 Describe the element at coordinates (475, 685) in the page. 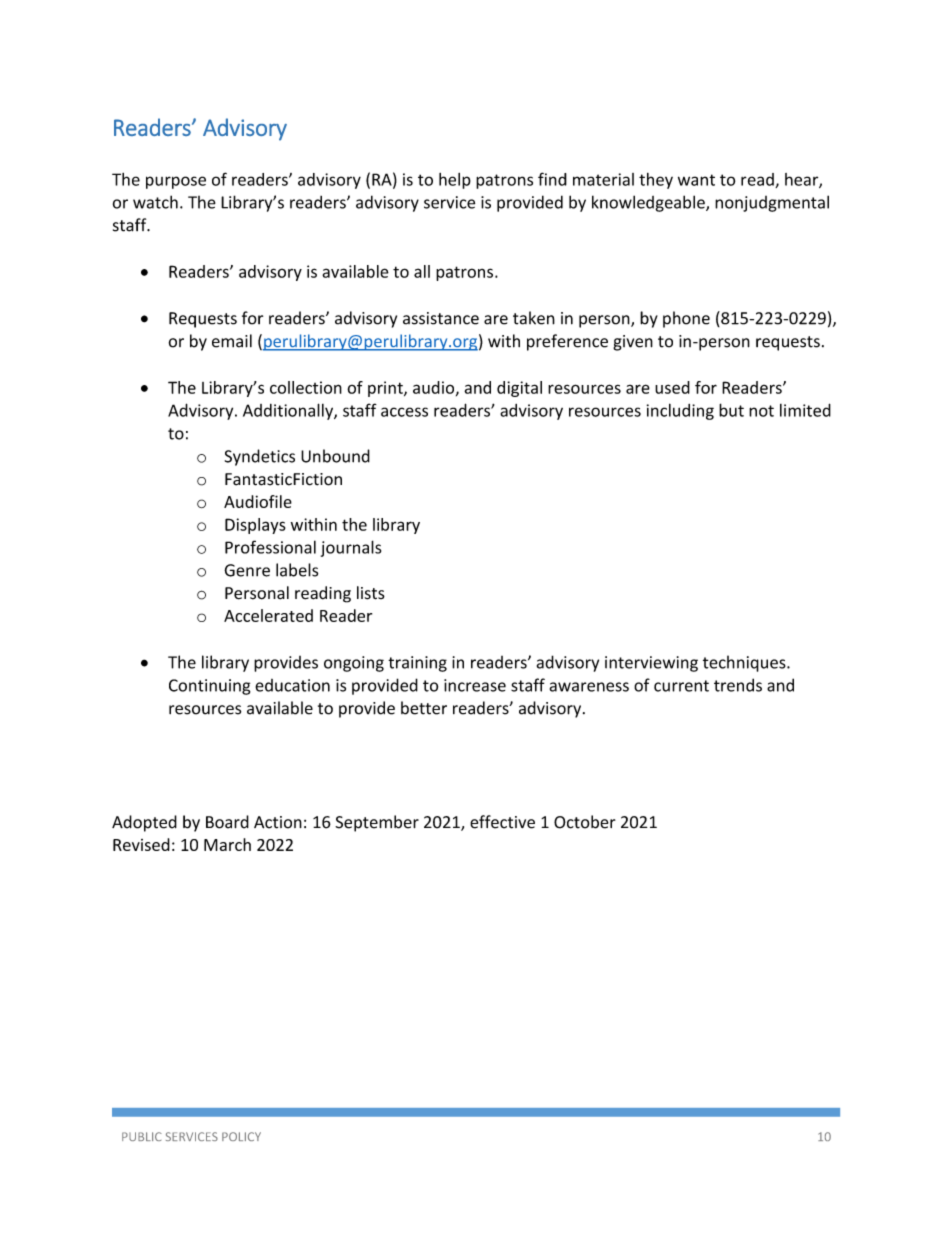

I see `increase` at that location.
